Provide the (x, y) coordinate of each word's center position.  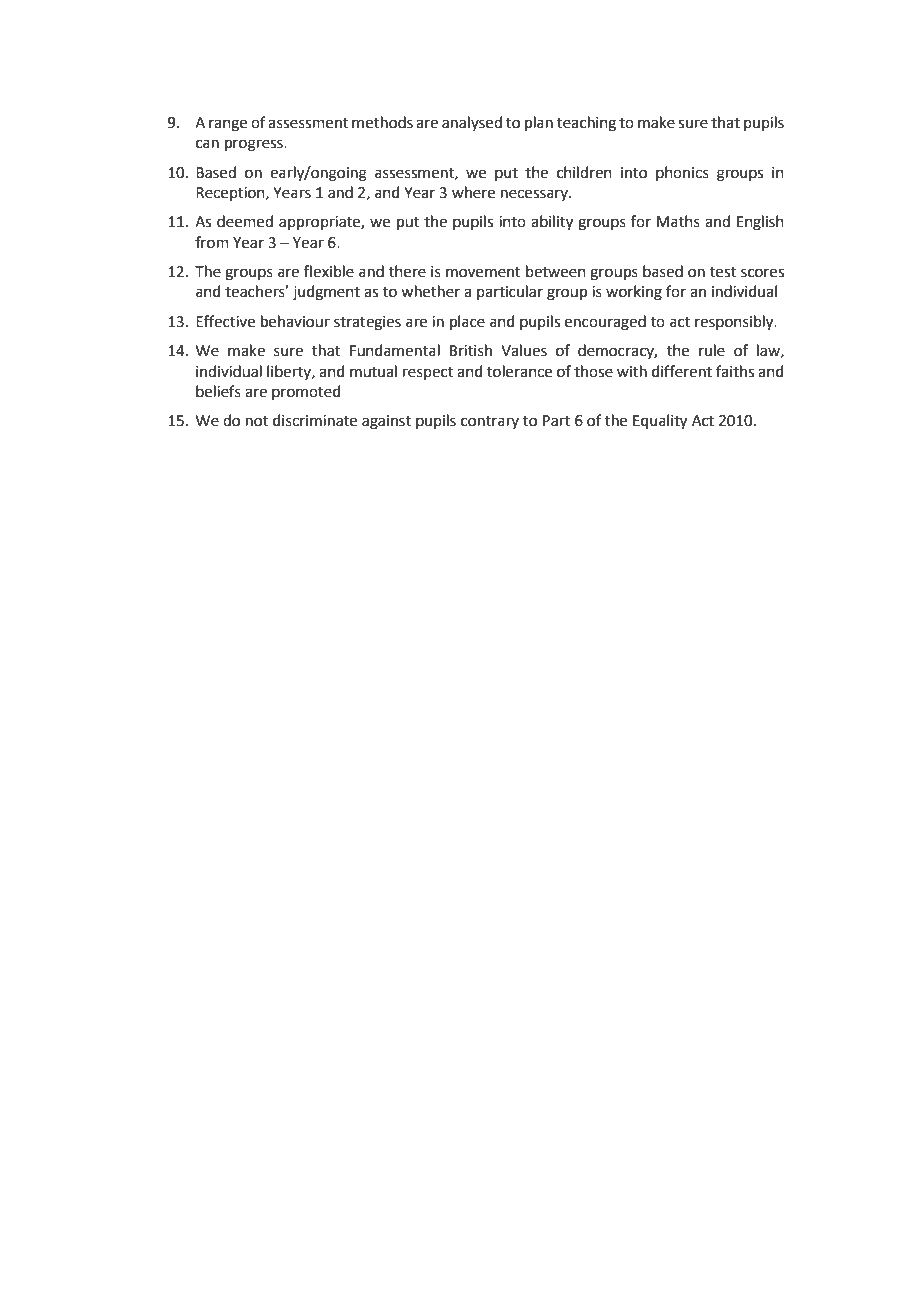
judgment (326, 293)
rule (712, 350)
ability (552, 223)
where (473, 192)
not (257, 421)
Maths (678, 221)
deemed (245, 221)
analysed (472, 123)
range (228, 125)
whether (430, 291)
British (471, 350)
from (212, 242)
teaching (586, 124)
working (634, 293)
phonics (682, 173)
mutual (373, 371)
